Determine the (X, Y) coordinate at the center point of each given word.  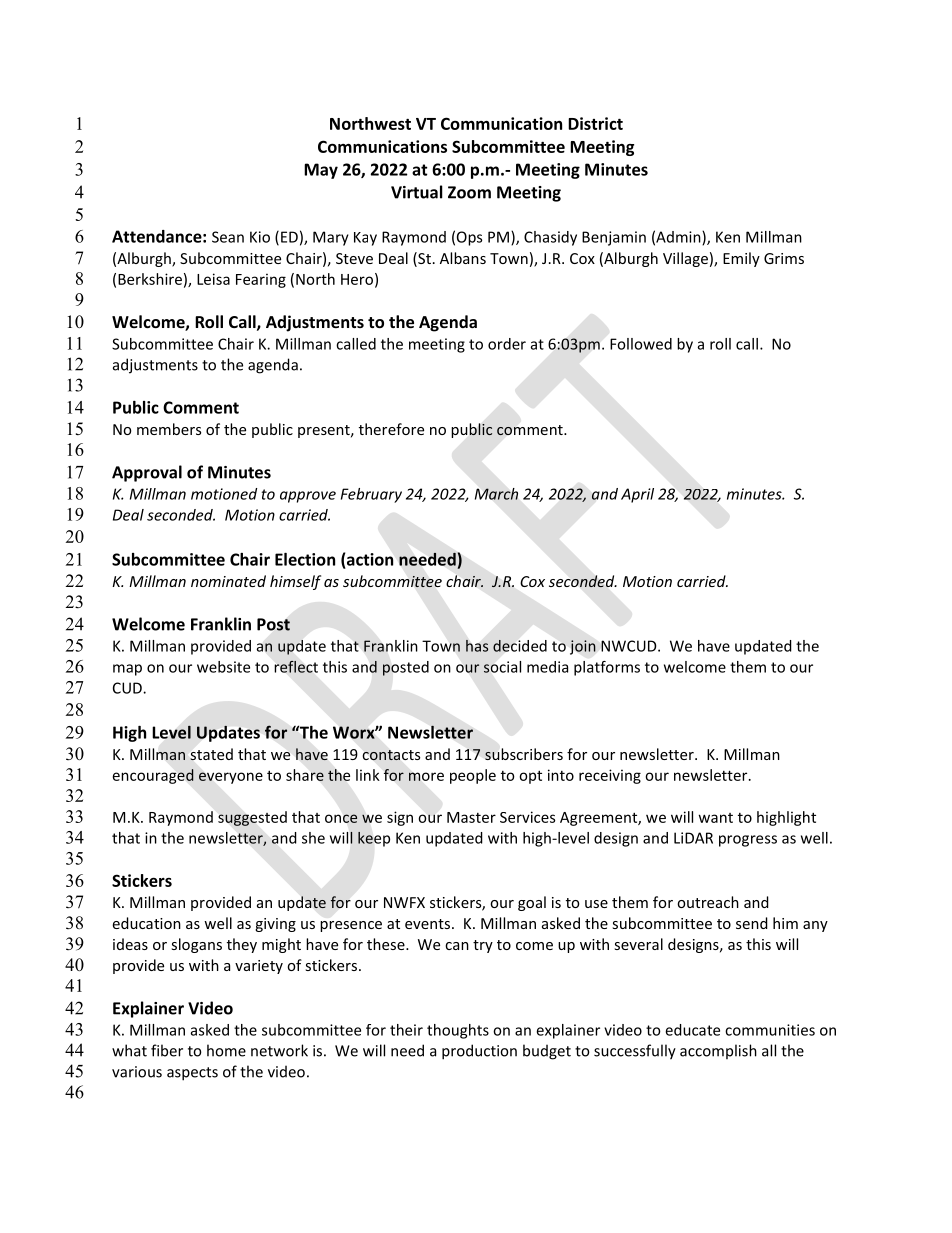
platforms (607, 668)
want (716, 818)
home (226, 1050)
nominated (228, 581)
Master (471, 817)
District (595, 123)
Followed (641, 344)
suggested (252, 818)
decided (520, 646)
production (479, 1052)
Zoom (469, 192)
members (169, 429)
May (321, 171)
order (507, 344)
